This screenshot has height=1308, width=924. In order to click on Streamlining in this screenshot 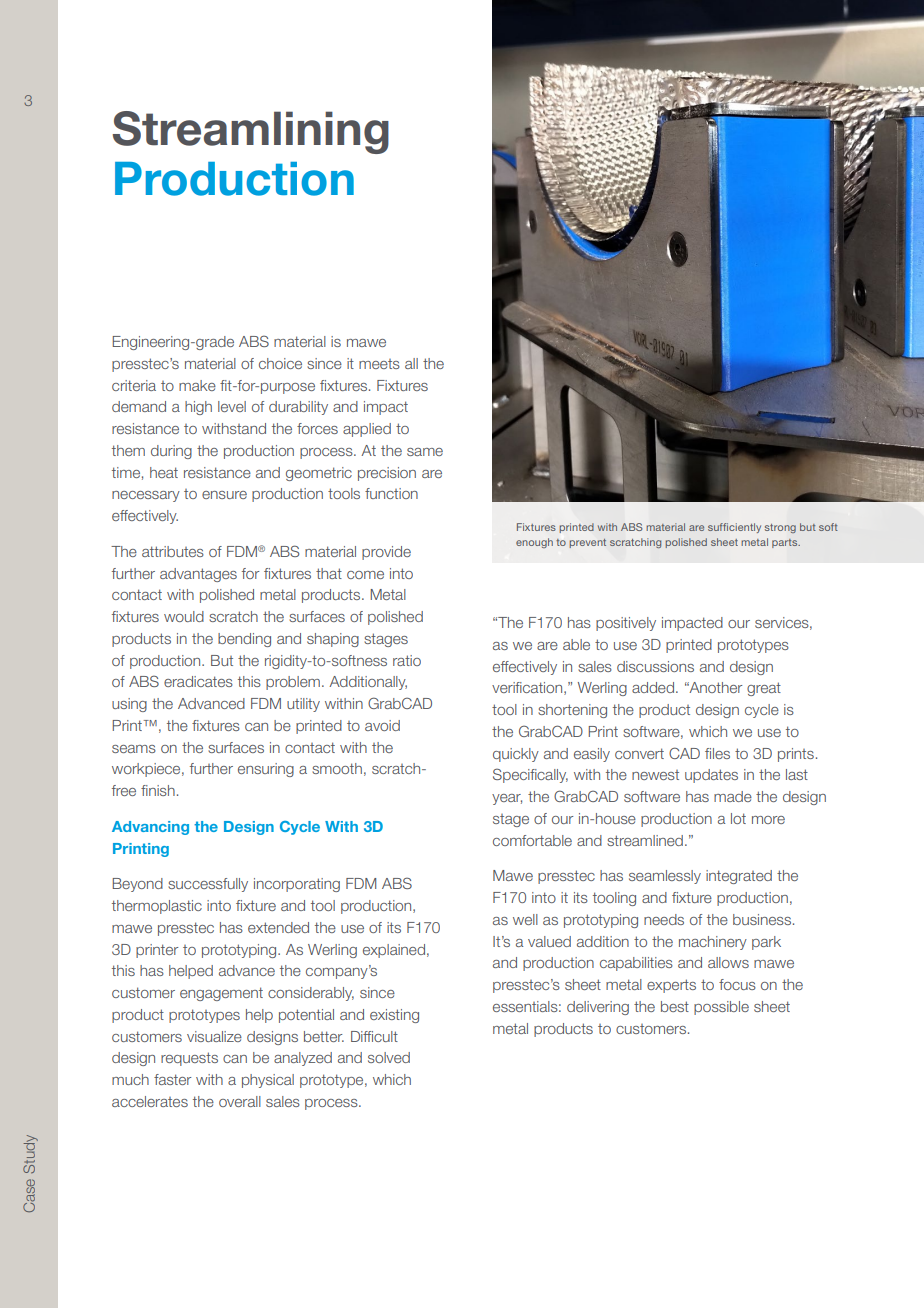, I will do `click(251, 132)`.
